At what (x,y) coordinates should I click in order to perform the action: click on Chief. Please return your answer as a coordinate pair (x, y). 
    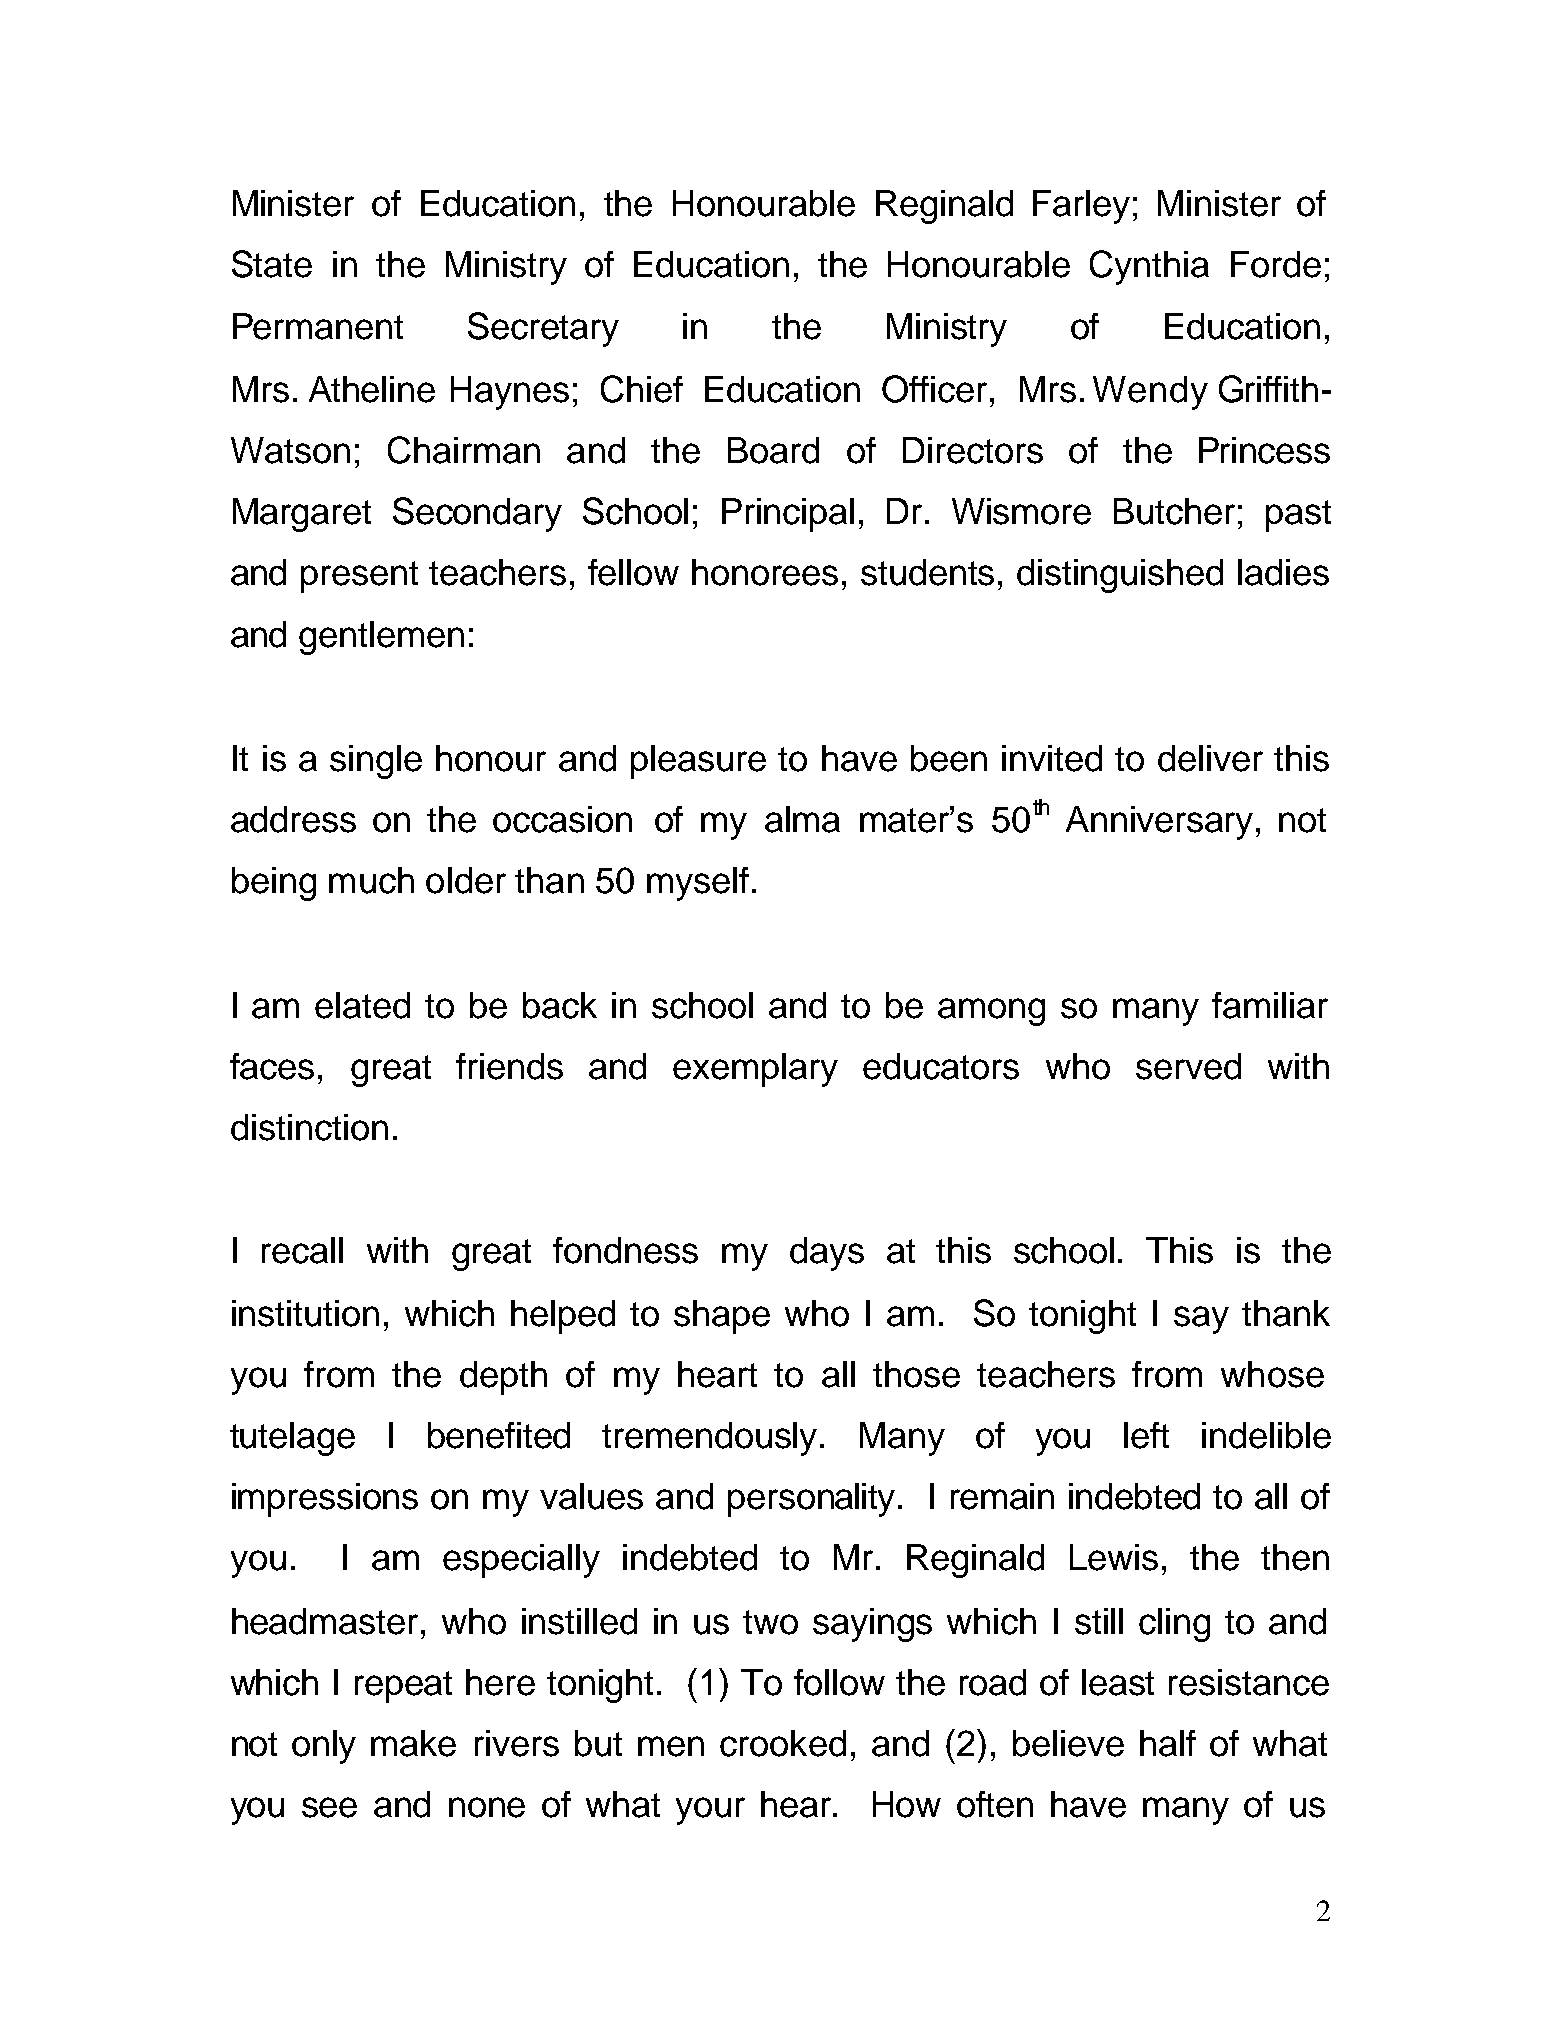
    Looking at the image, I should click on (642, 389).
